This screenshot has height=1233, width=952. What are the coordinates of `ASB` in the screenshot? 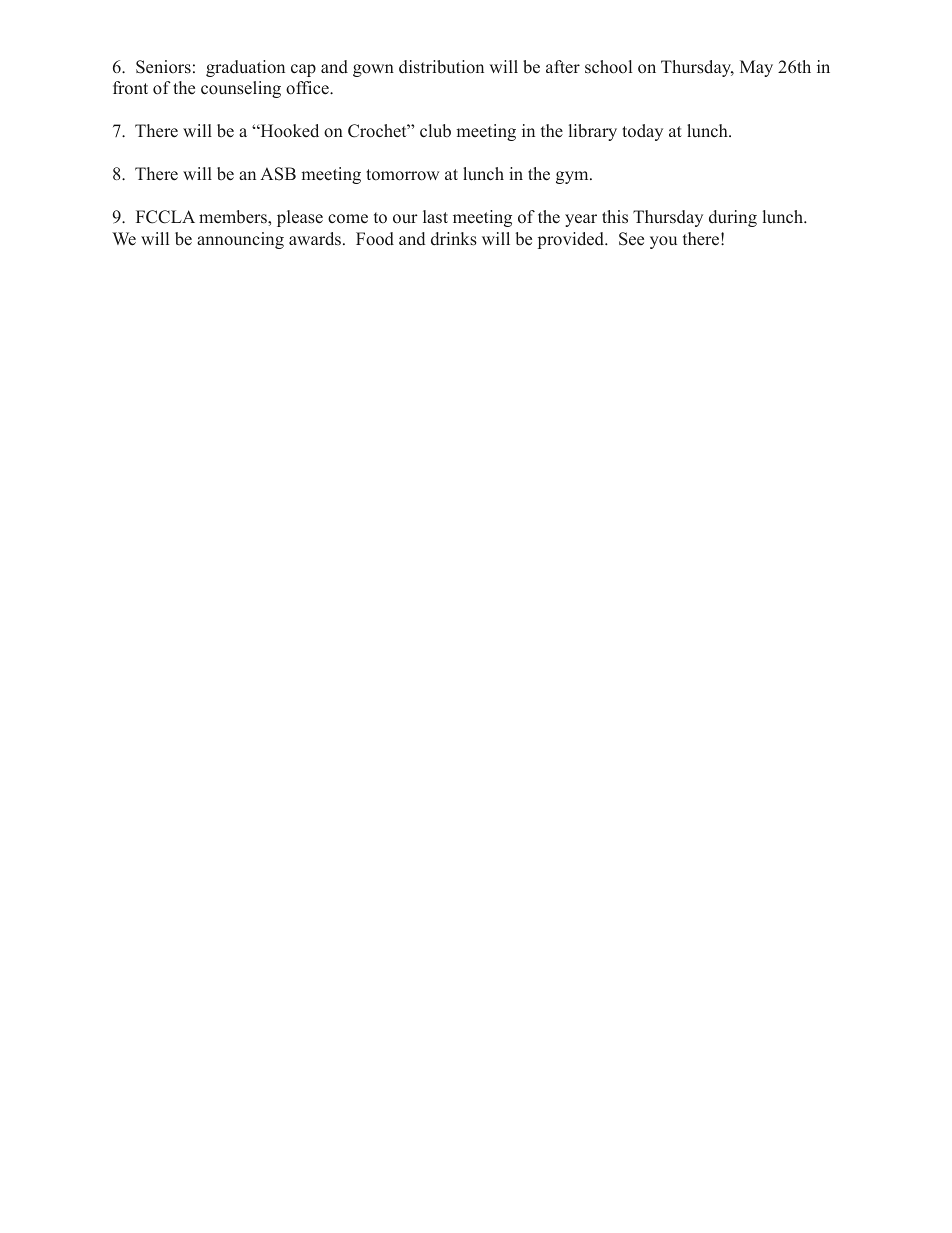 It's located at (278, 174).
